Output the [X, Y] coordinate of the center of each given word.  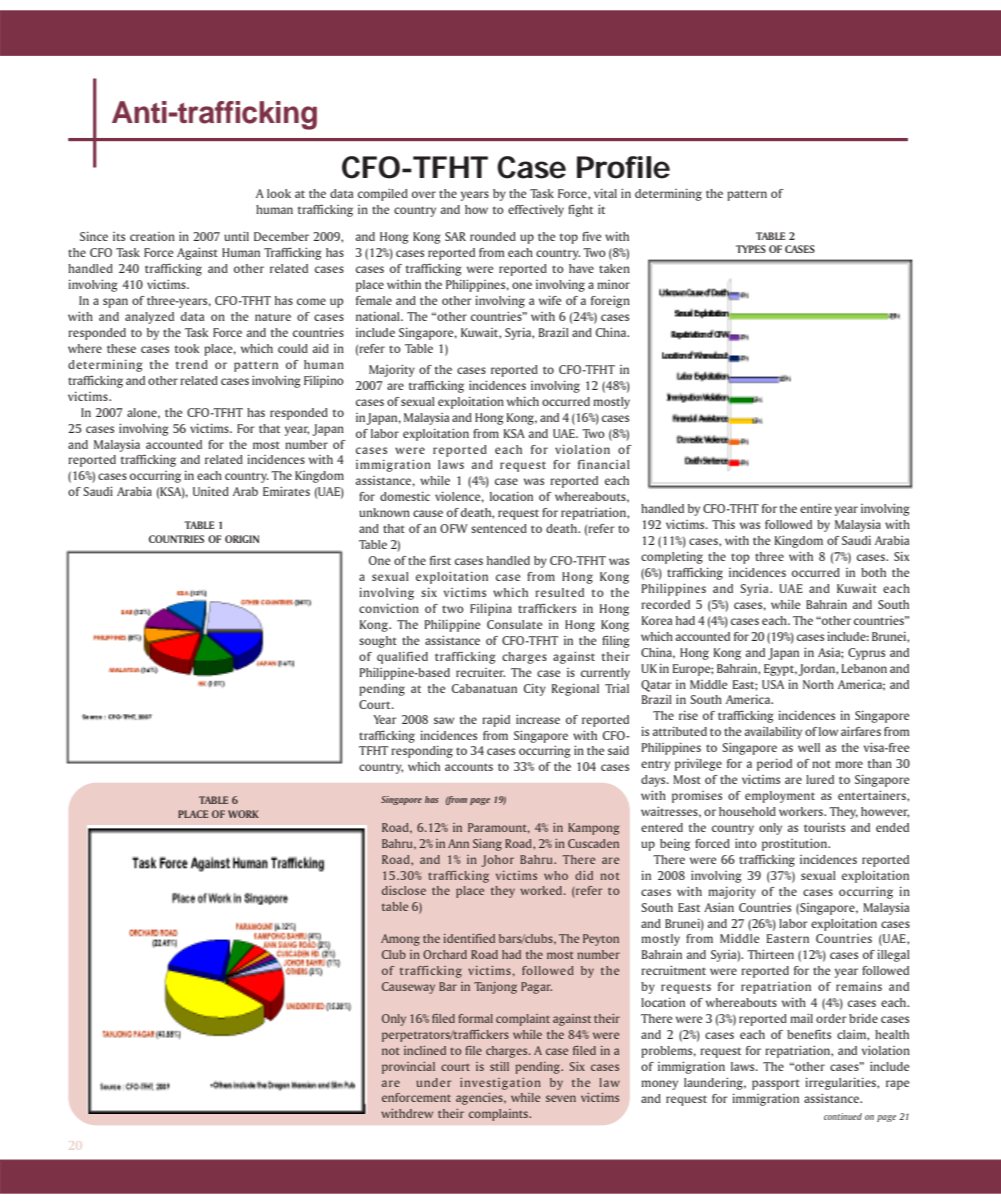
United [211, 491]
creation [152, 236]
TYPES [751, 249]
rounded [493, 236]
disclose [404, 890]
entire [816, 508]
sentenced [499, 528]
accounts [469, 767]
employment [780, 797]
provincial [408, 1068]
